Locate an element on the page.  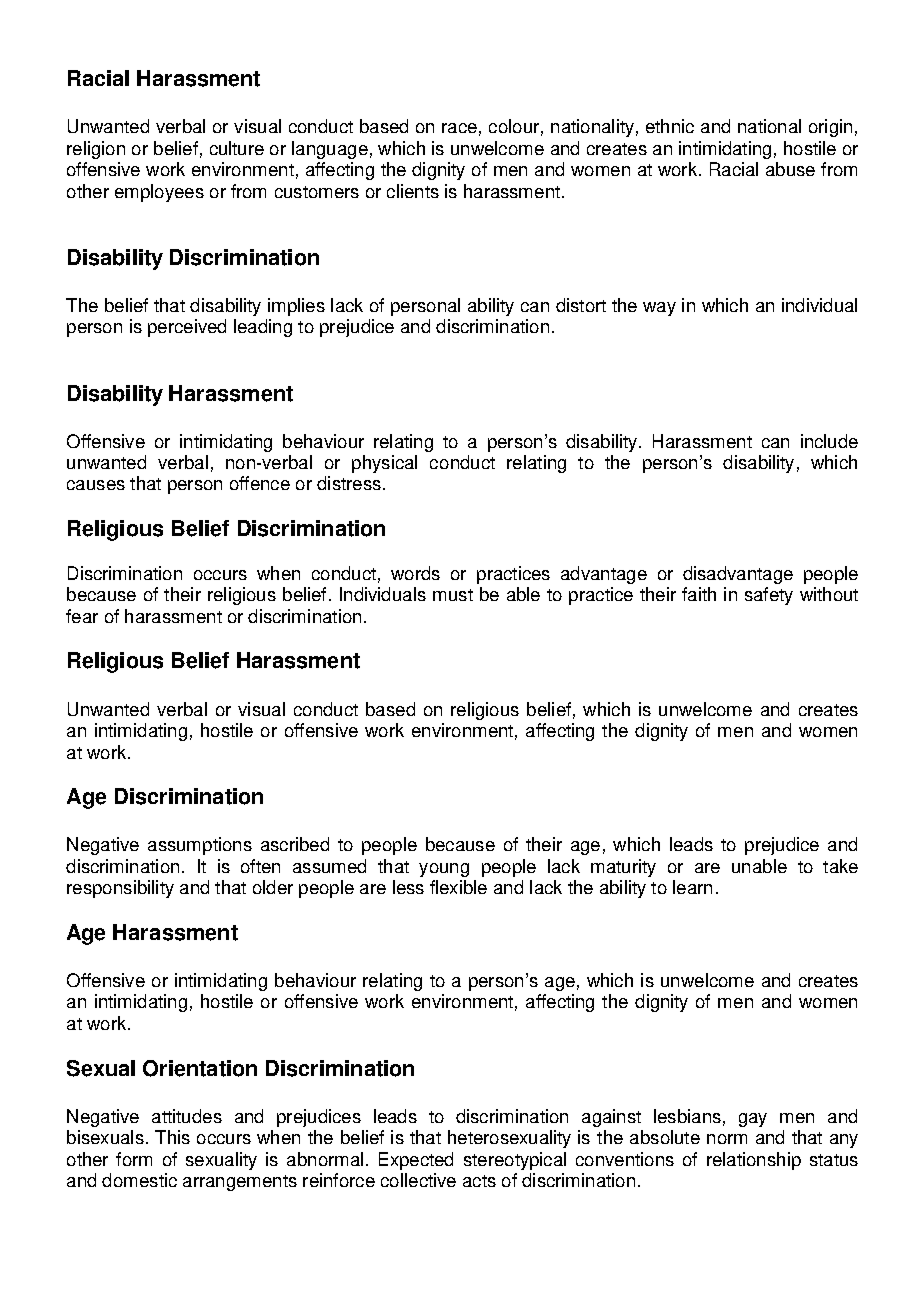
employees is located at coordinates (159, 193).
